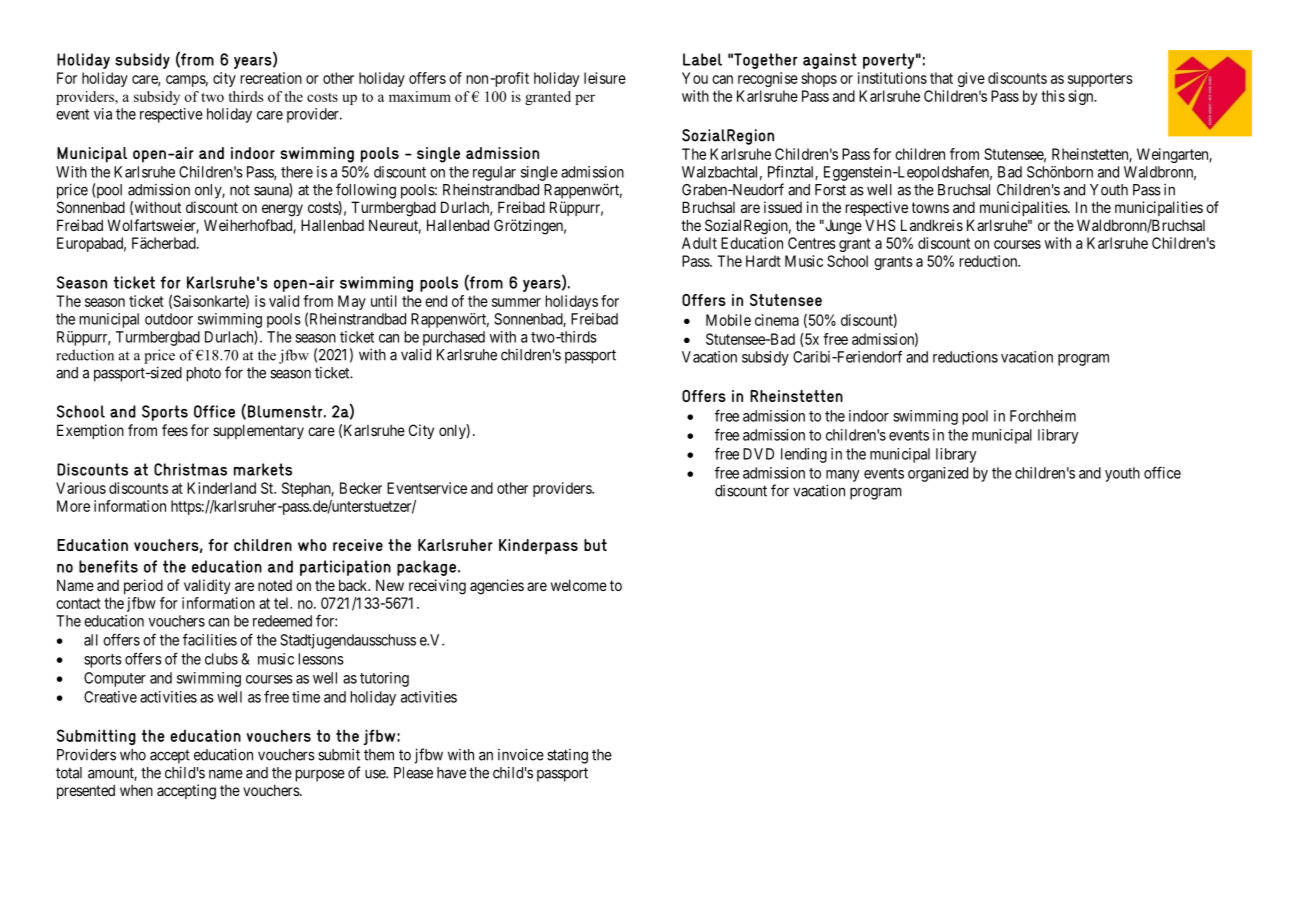 This screenshot has height=924, width=1308. What do you see at coordinates (204, 374) in the screenshot?
I see `photo` at bounding box center [204, 374].
